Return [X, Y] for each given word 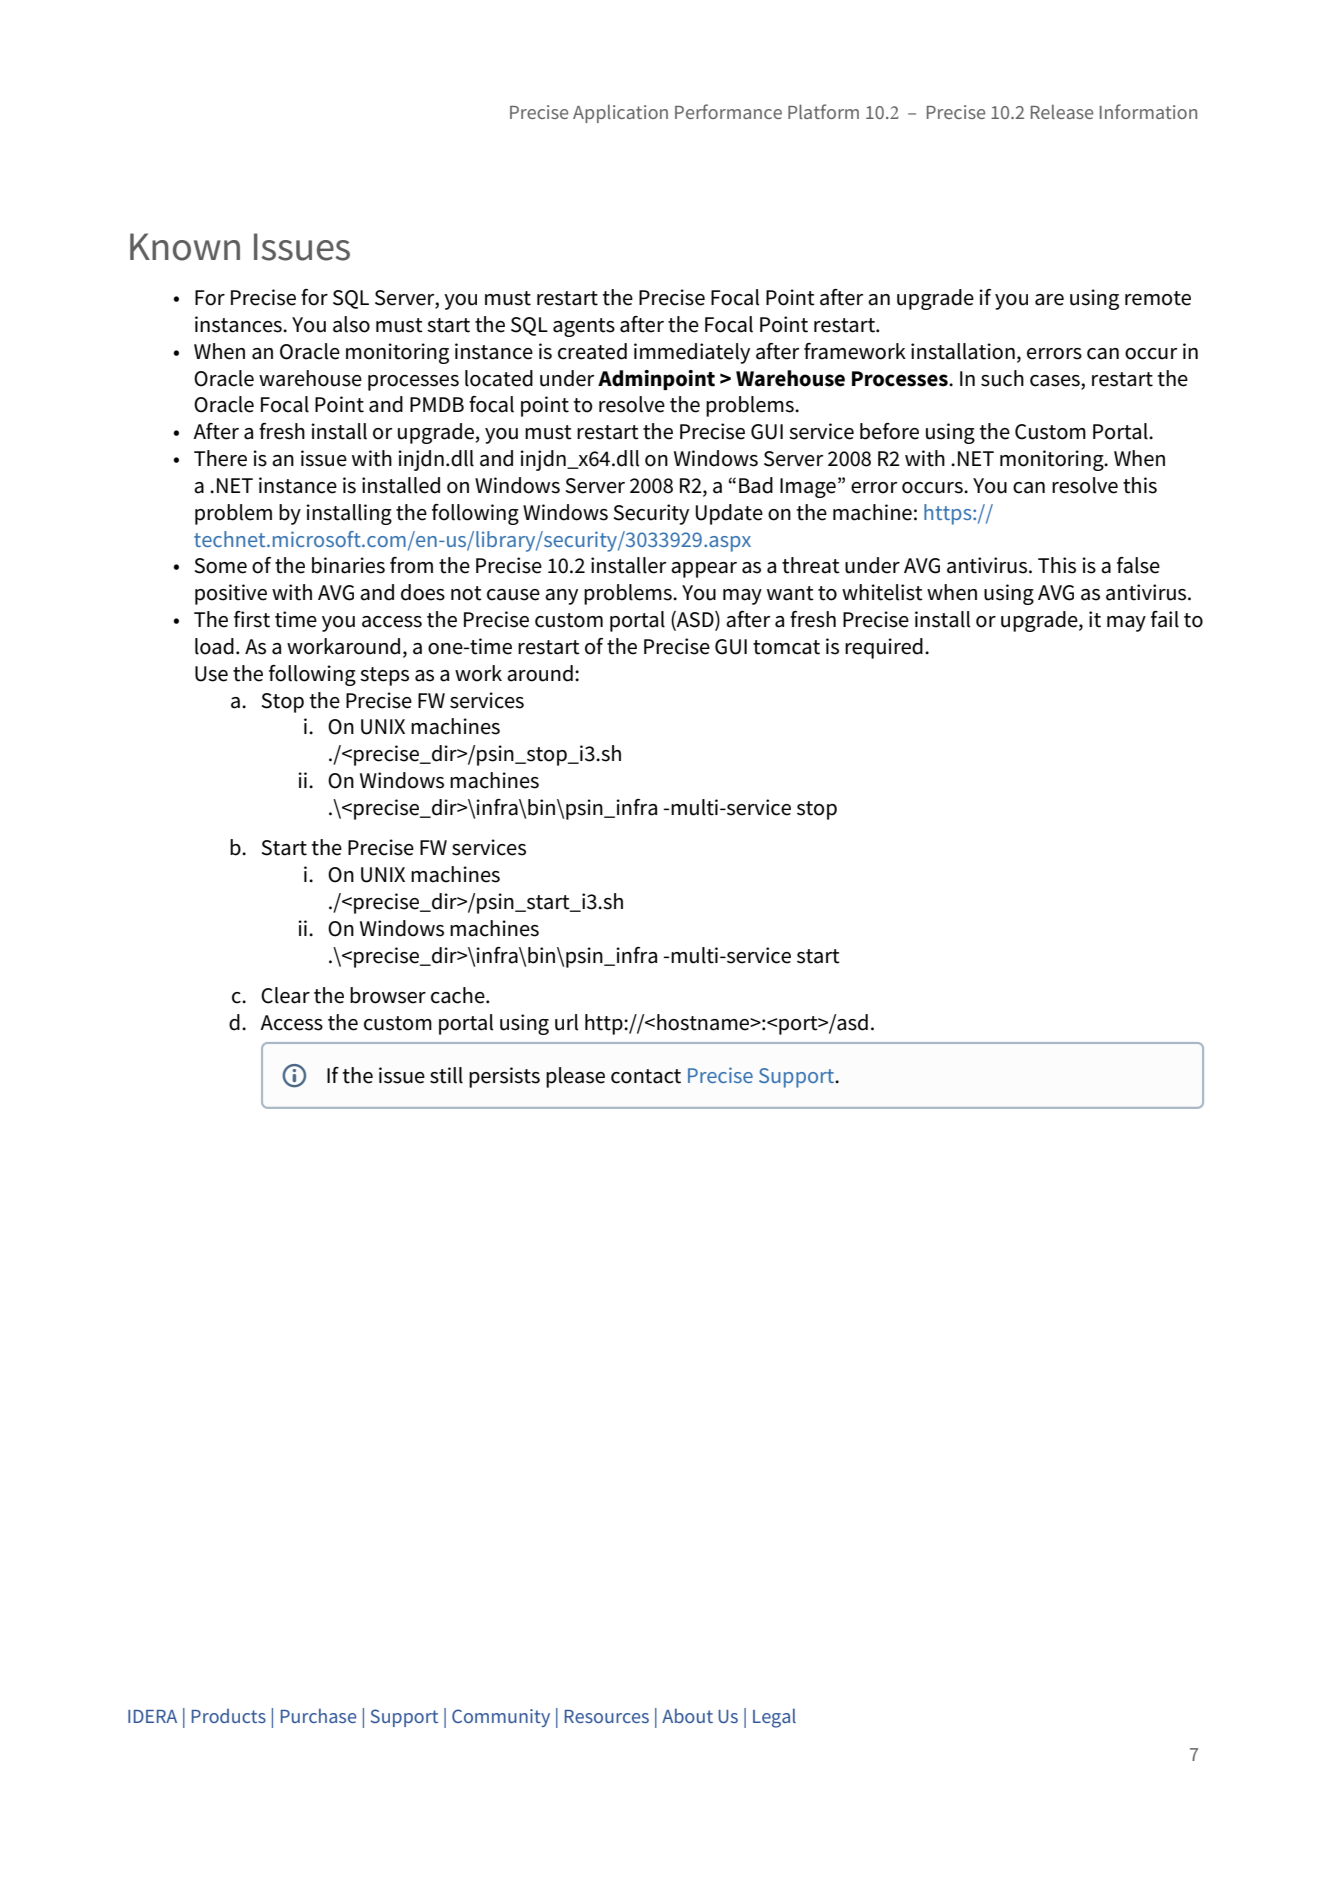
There [220, 458]
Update [729, 514]
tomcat [786, 647]
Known [185, 247]
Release [1062, 111]
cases [1056, 381]
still [446, 1075]
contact [646, 1076]
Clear [285, 995]
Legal [774, 1718]
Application [620, 113]
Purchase [318, 1715]
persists [504, 1077]
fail [1165, 619]
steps [384, 676]
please [575, 1077]
